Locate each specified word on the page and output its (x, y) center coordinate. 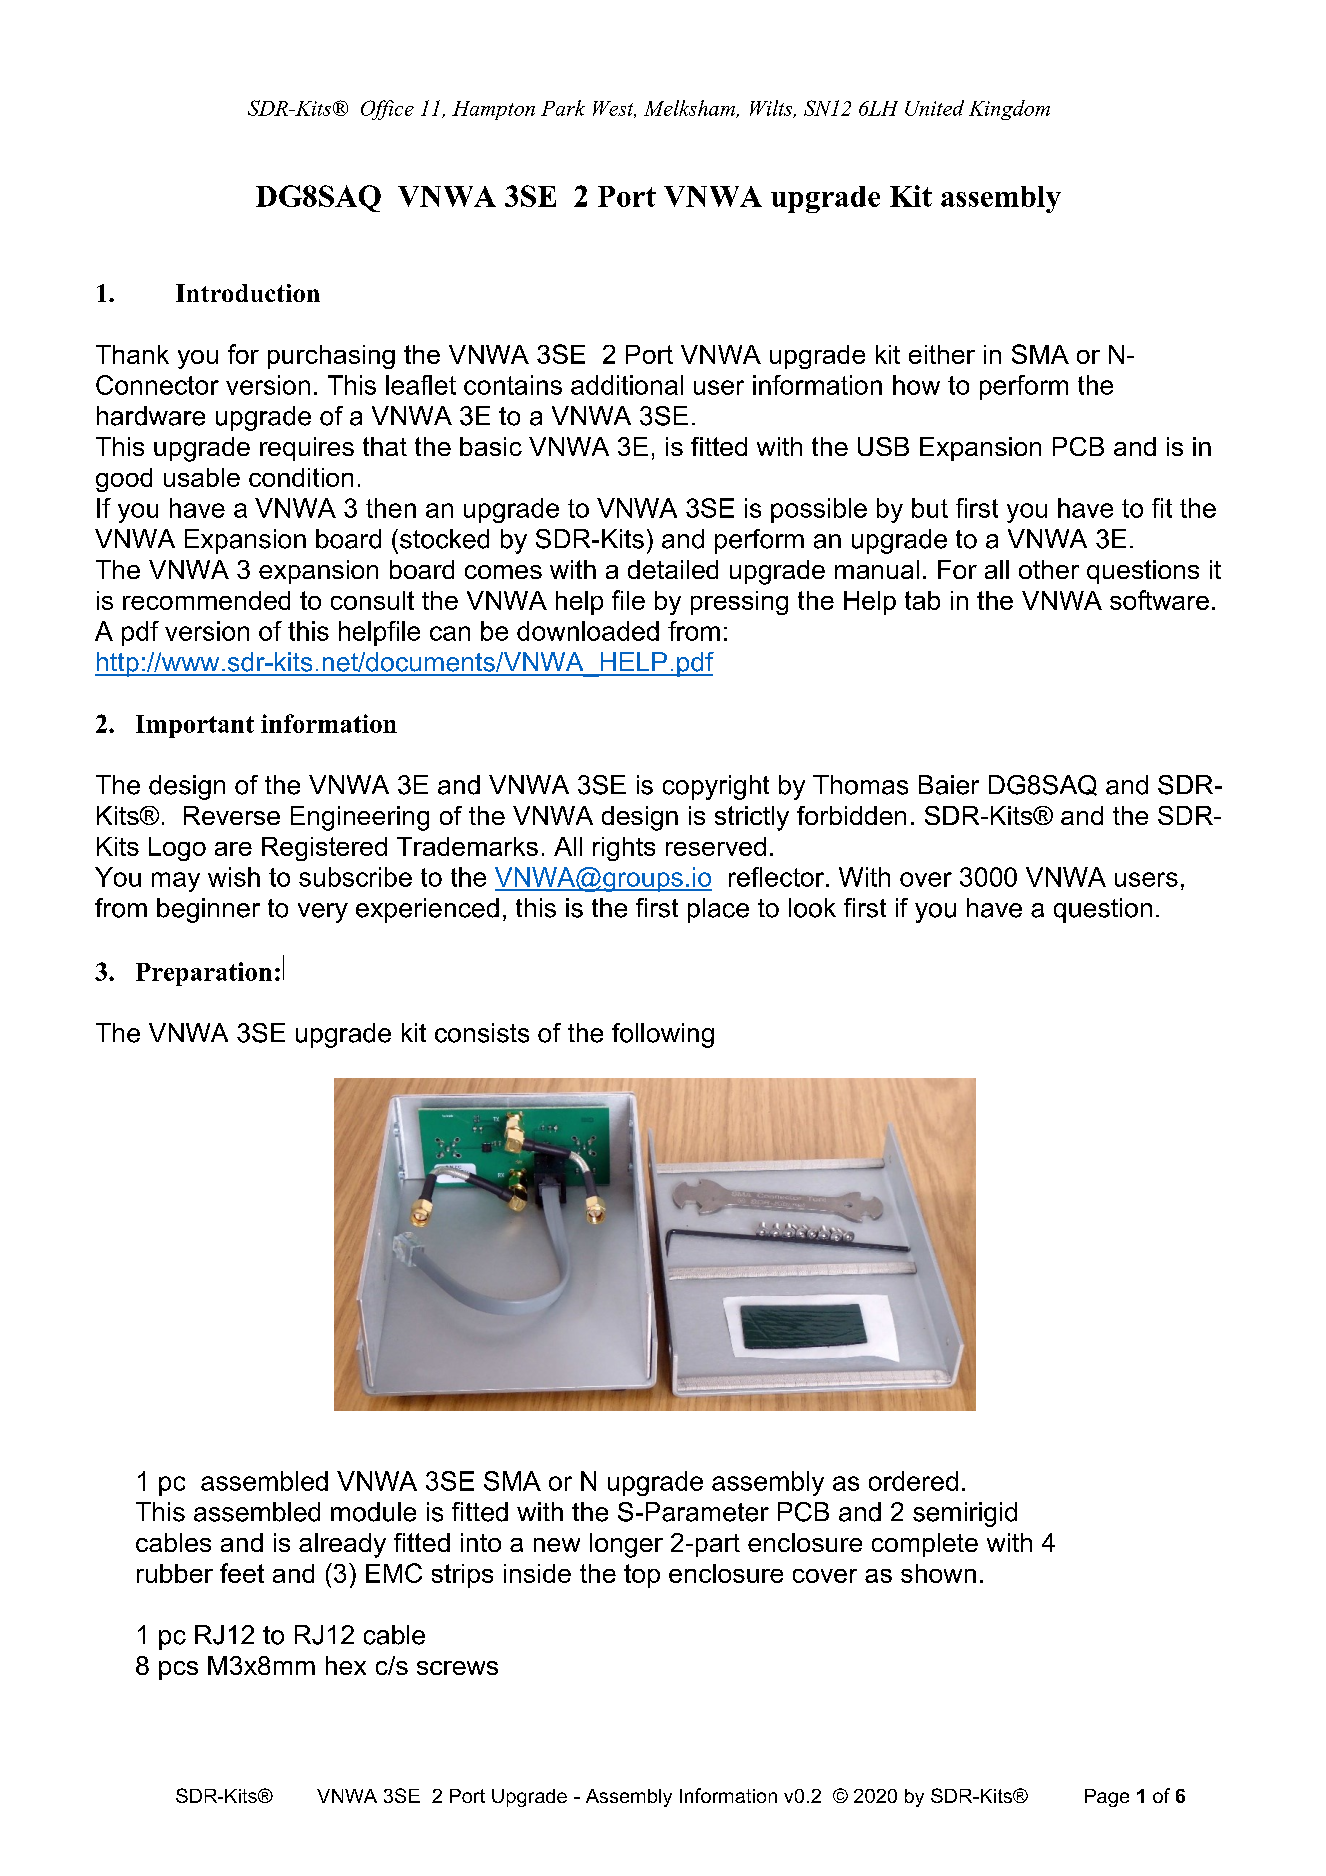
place (718, 910)
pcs (178, 1670)
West (614, 109)
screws (457, 1668)
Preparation (204, 974)
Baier (949, 785)
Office (387, 110)
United (934, 108)
